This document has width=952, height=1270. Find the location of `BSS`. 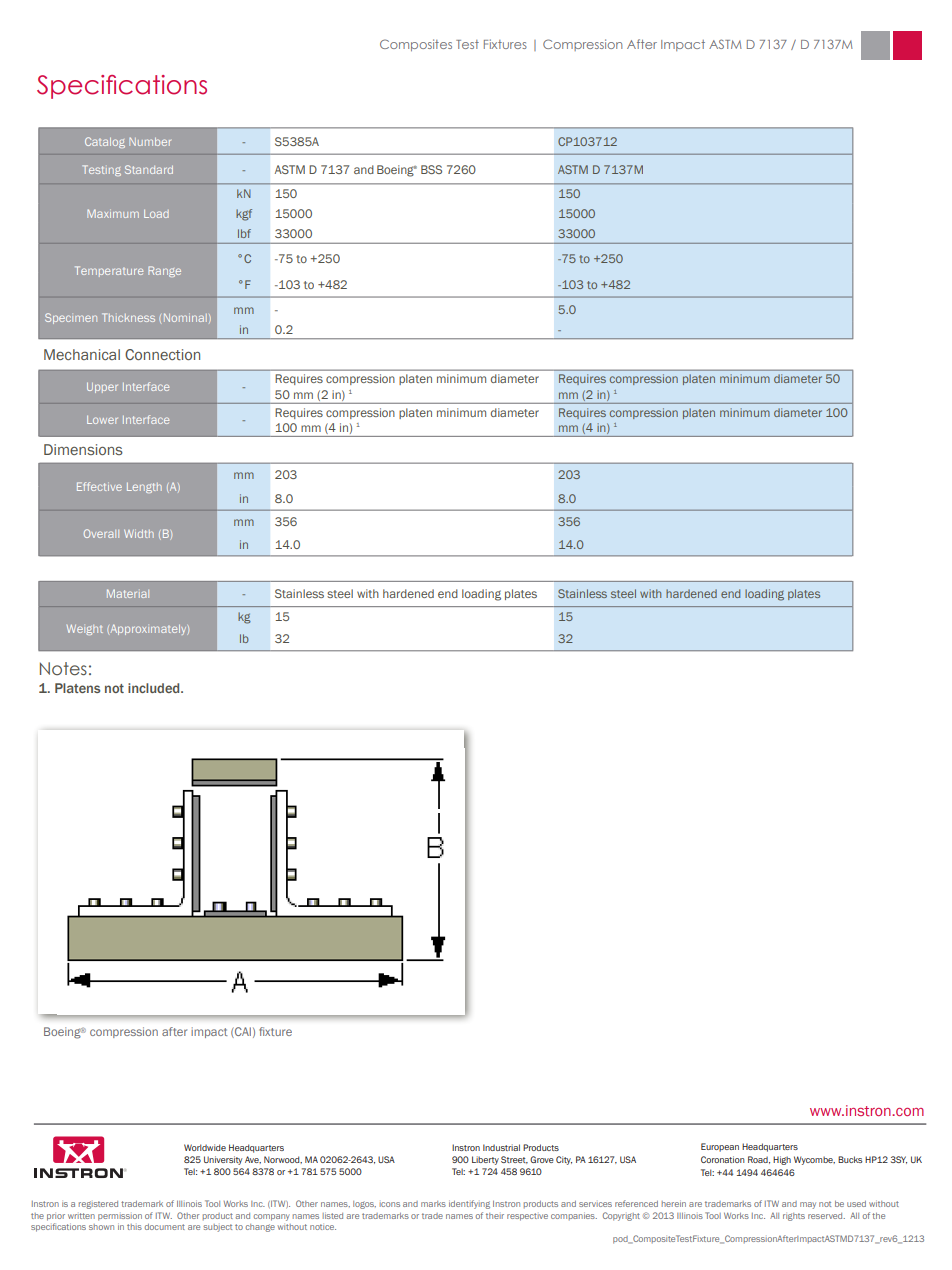

BSS is located at coordinates (431, 169).
